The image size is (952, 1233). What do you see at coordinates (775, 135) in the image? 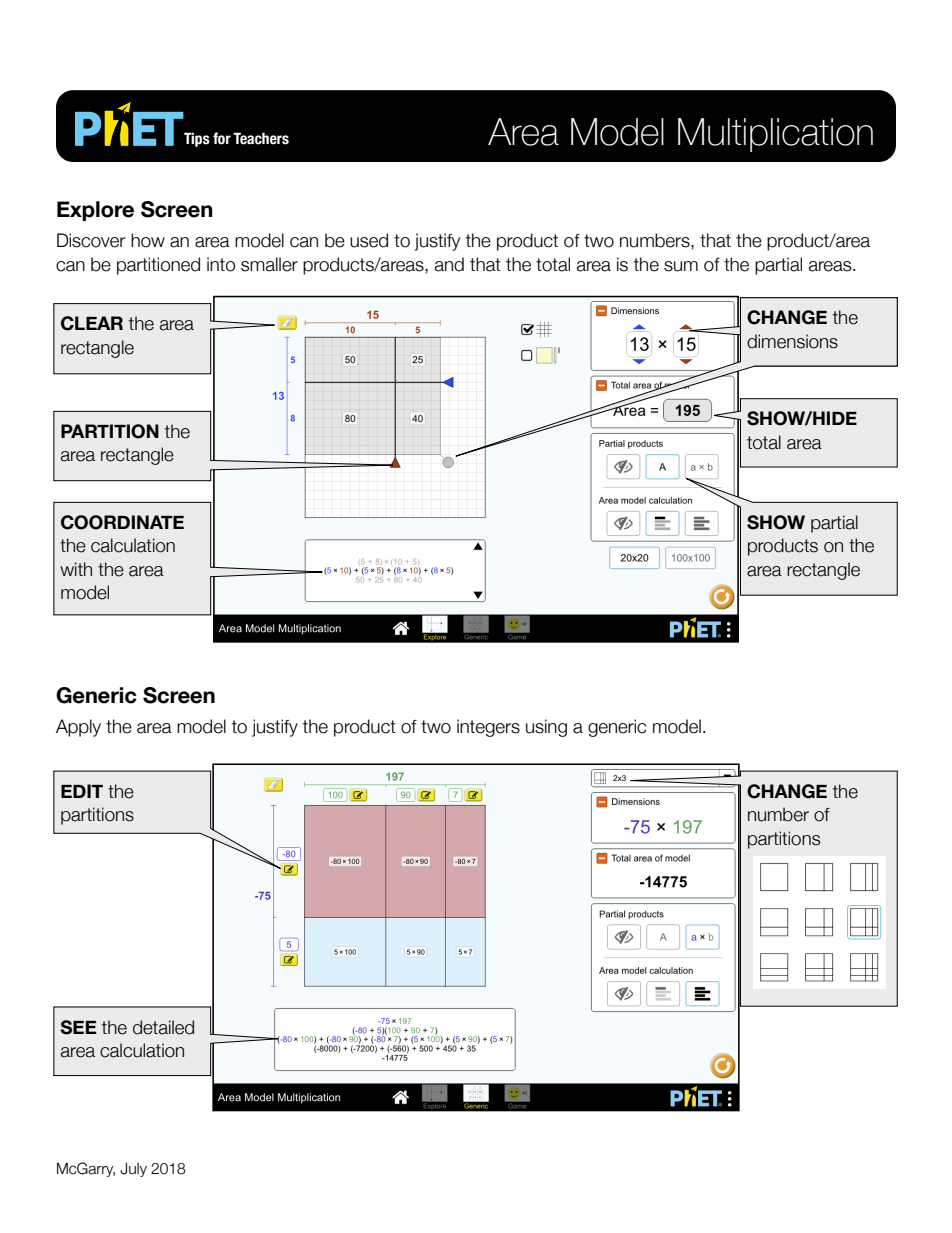
I see `Multiplication` at bounding box center [775, 135].
